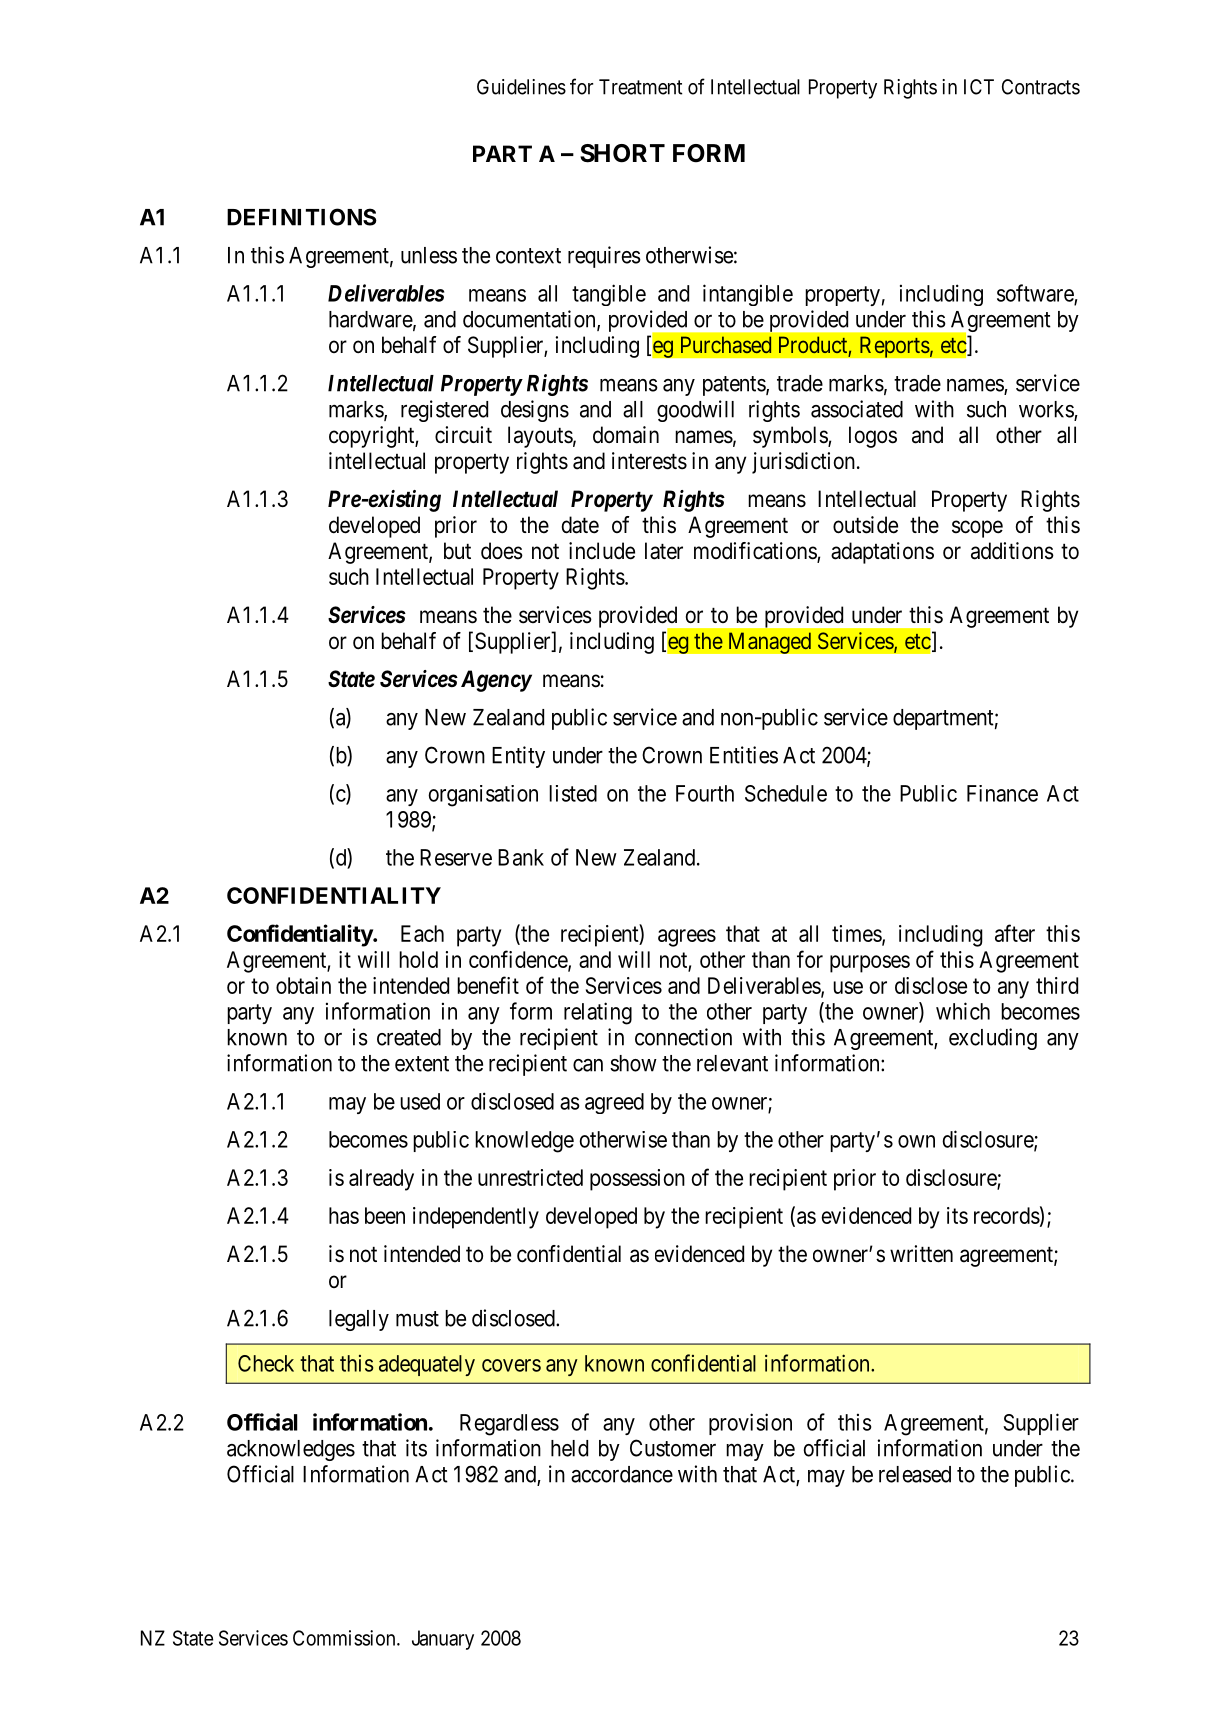 This page has width=1218, height=1723. Describe the element at coordinates (921, 1254) in the page. I see `written` at that location.
